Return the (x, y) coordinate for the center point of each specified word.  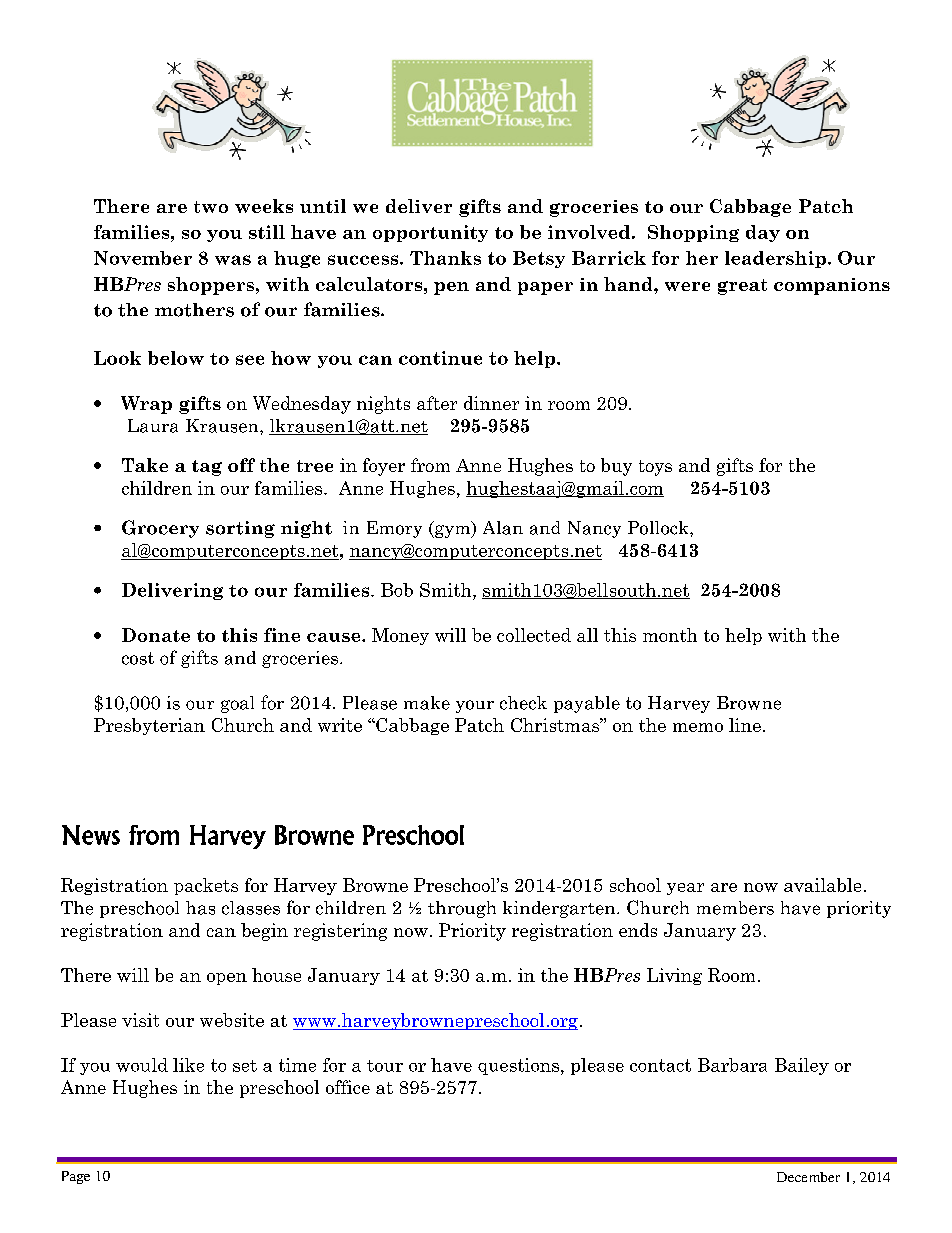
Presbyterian (149, 726)
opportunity (430, 233)
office (348, 1087)
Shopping (693, 233)
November (143, 258)
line (745, 725)
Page (76, 1177)
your (475, 706)
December (808, 1177)
